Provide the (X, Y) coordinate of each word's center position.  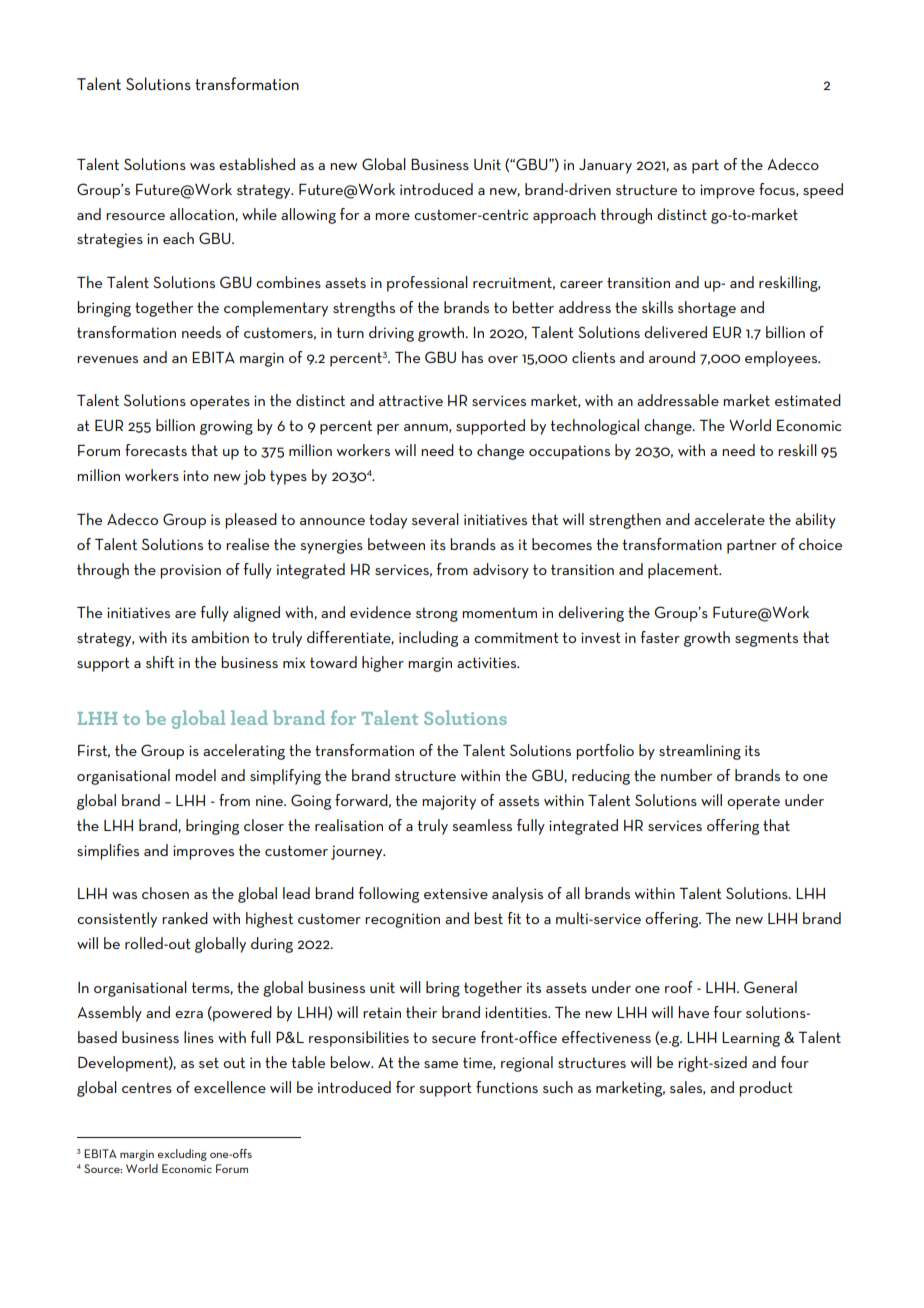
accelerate (729, 519)
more (392, 216)
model (195, 775)
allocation (203, 215)
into (196, 475)
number (686, 775)
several (435, 519)
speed (823, 191)
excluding (182, 1155)
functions (507, 1087)
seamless (482, 825)
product (766, 1089)
